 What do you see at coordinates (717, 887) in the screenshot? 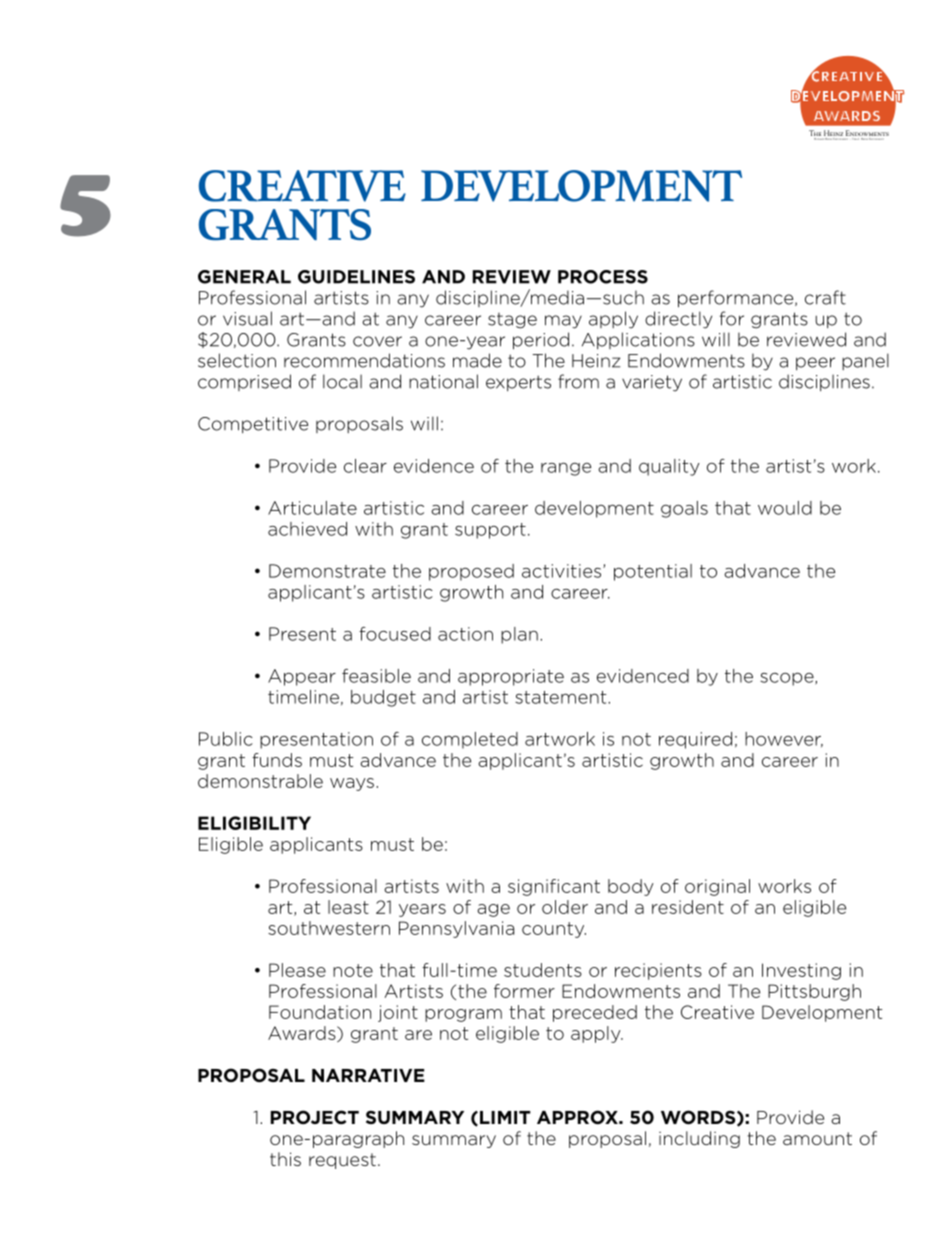
I see `original` at bounding box center [717, 887].
